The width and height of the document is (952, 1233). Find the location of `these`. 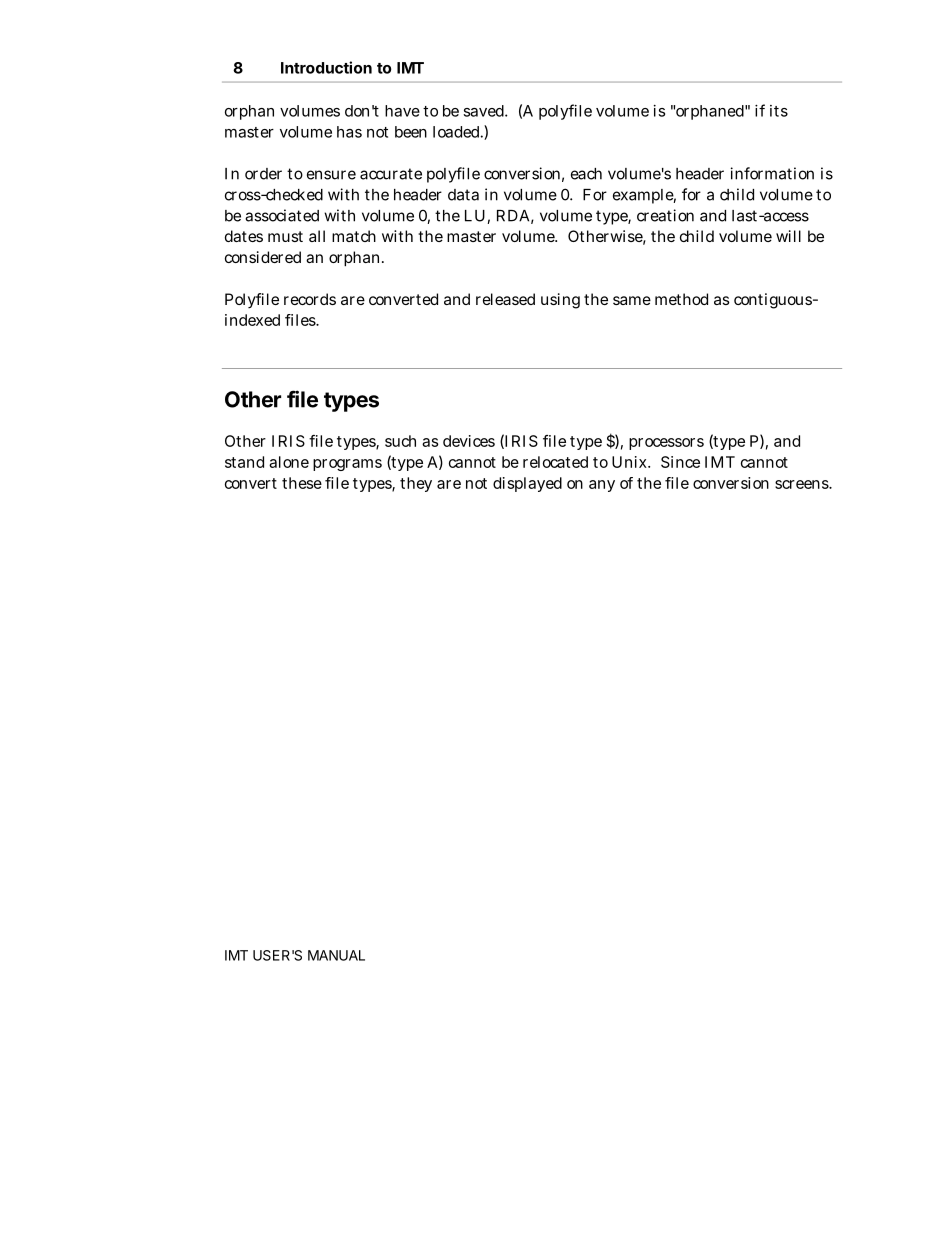

these is located at coordinates (302, 483).
